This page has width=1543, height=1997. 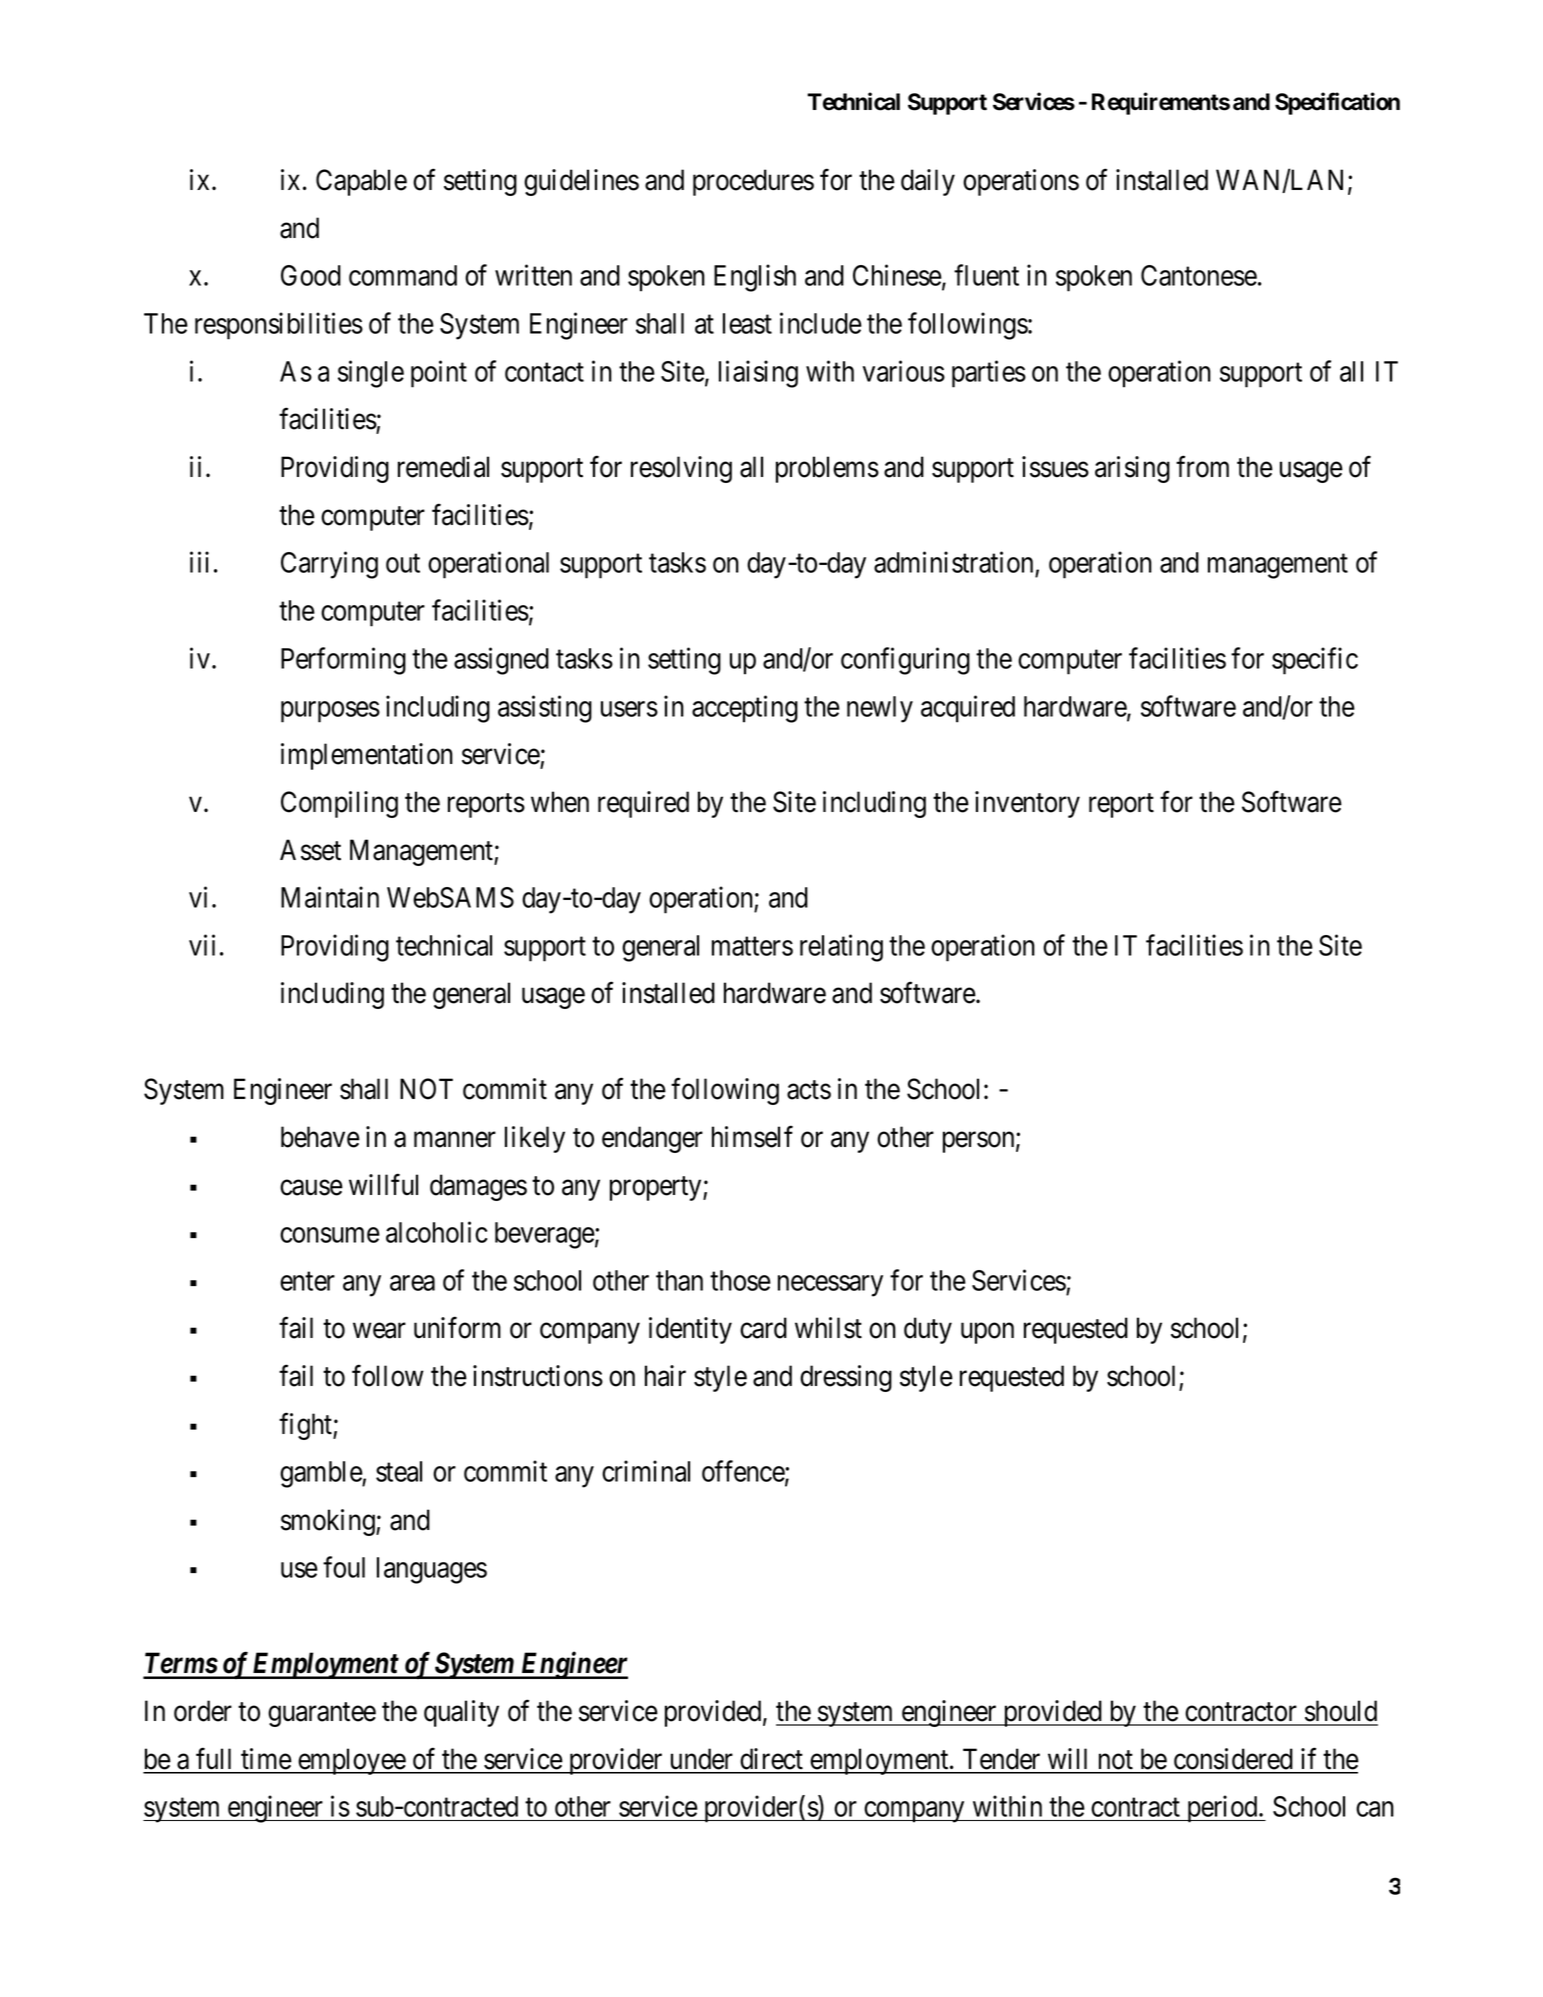 What do you see at coordinates (1027, 804) in the page?
I see `inventory` at bounding box center [1027, 804].
